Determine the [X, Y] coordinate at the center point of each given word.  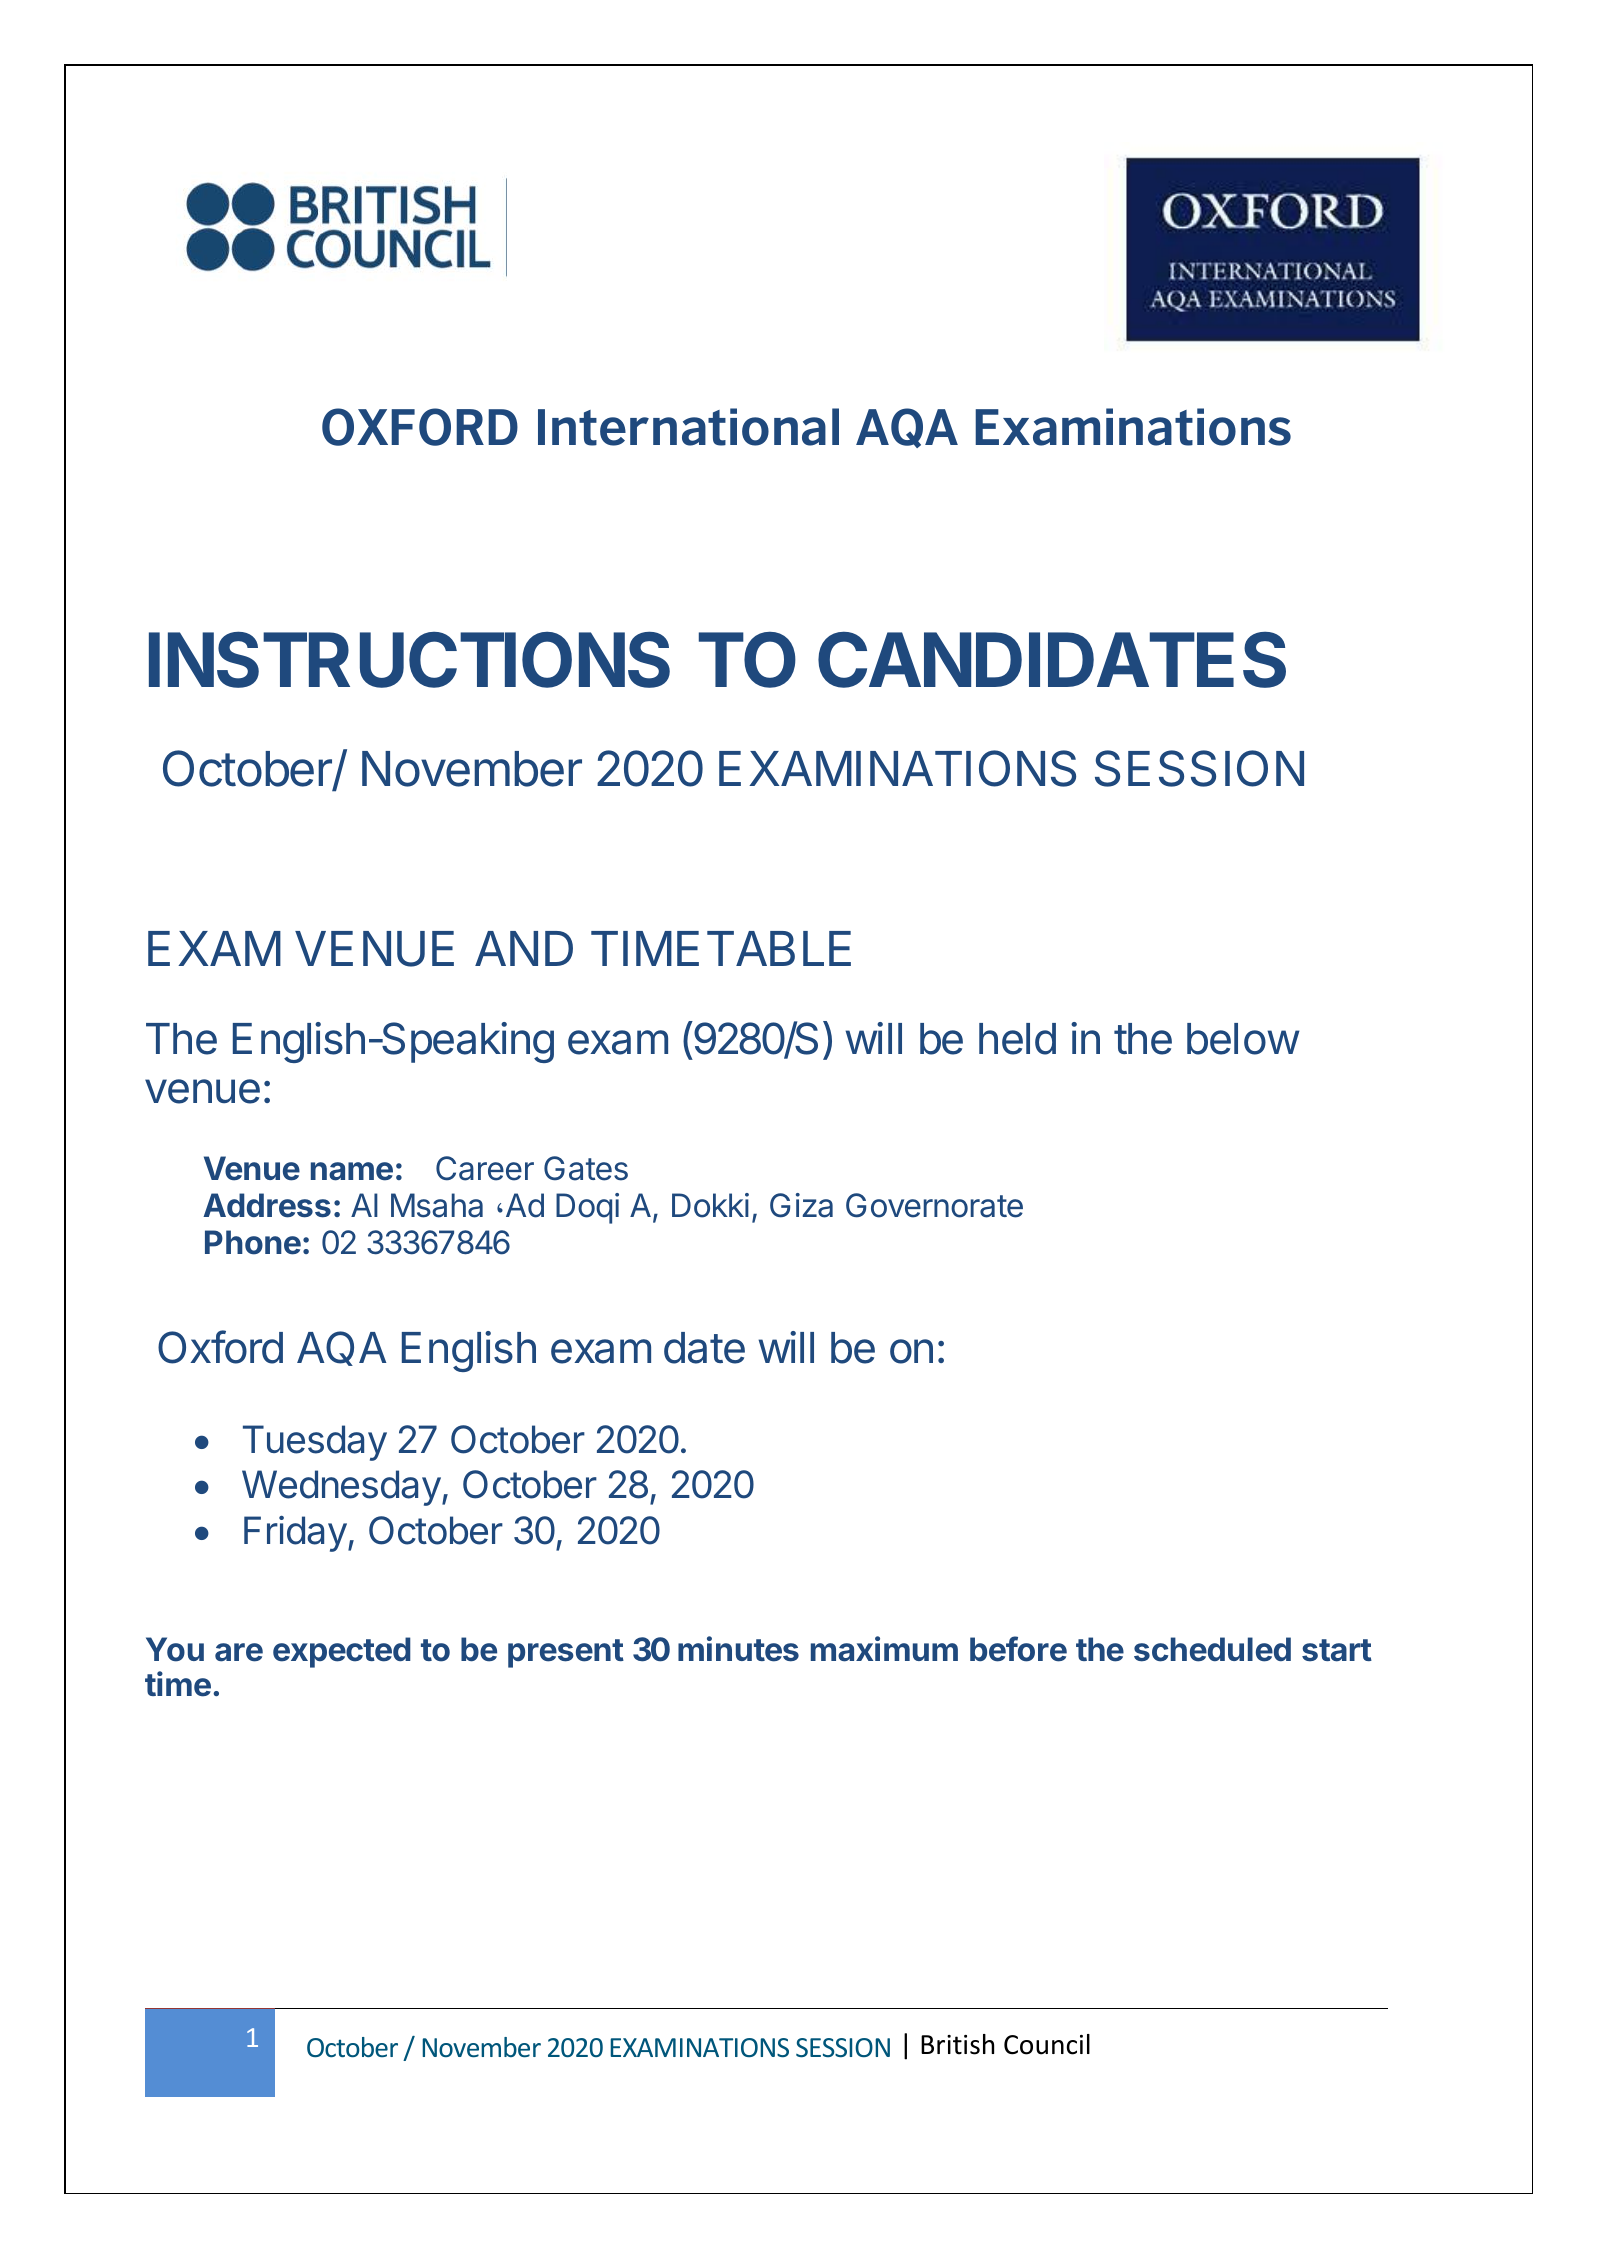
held [1017, 1039]
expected [342, 1652]
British [957, 2044]
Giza [801, 1205]
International [688, 427]
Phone [253, 1242]
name [352, 1171]
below [1243, 1039]
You [175, 1649]
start [1337, 1650]
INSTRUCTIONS [409, 659]
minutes [738, 1649]
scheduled [1212, 1649]
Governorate [934, 1205]
